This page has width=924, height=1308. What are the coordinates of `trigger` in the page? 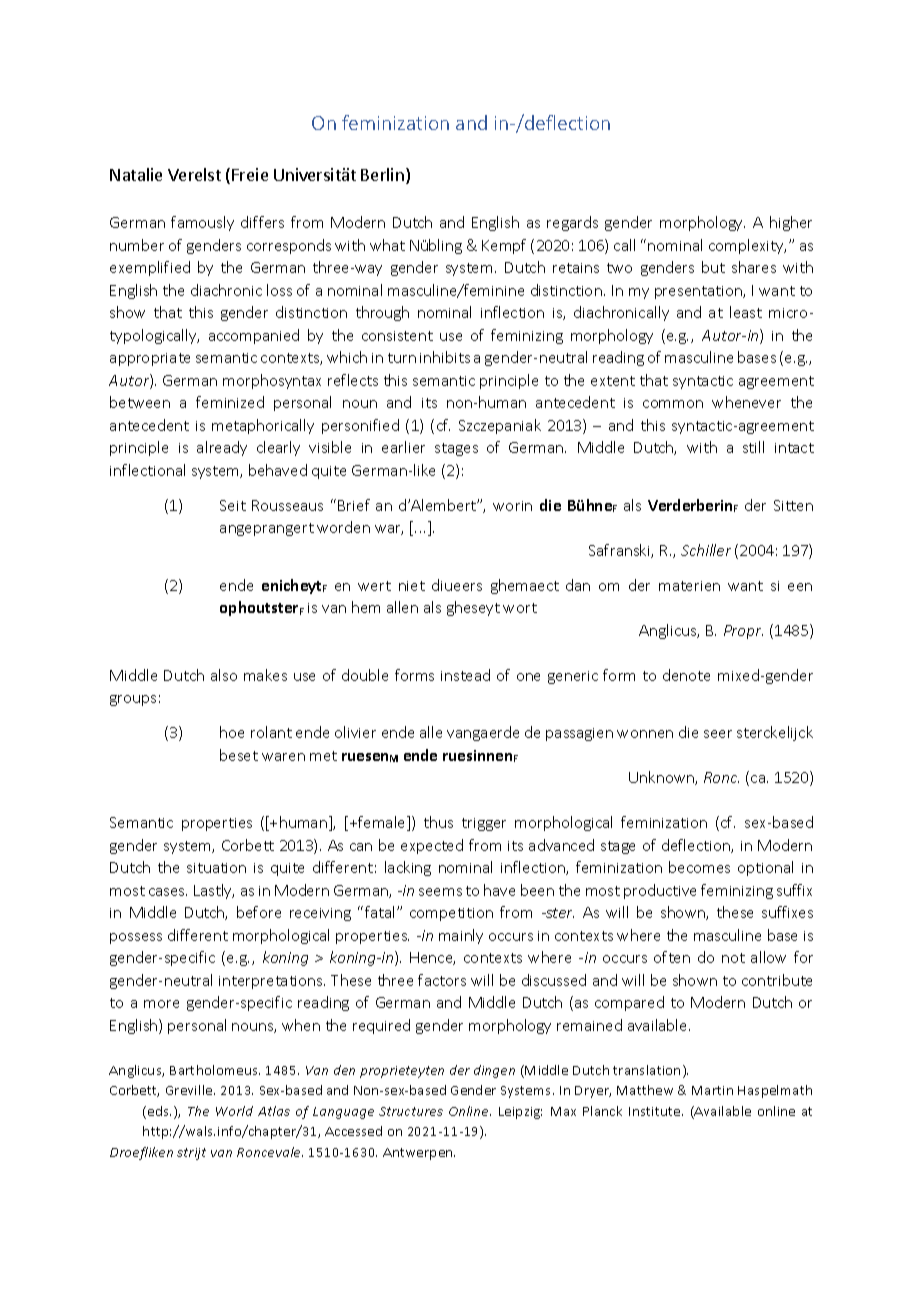 It's located at (484, 824).
